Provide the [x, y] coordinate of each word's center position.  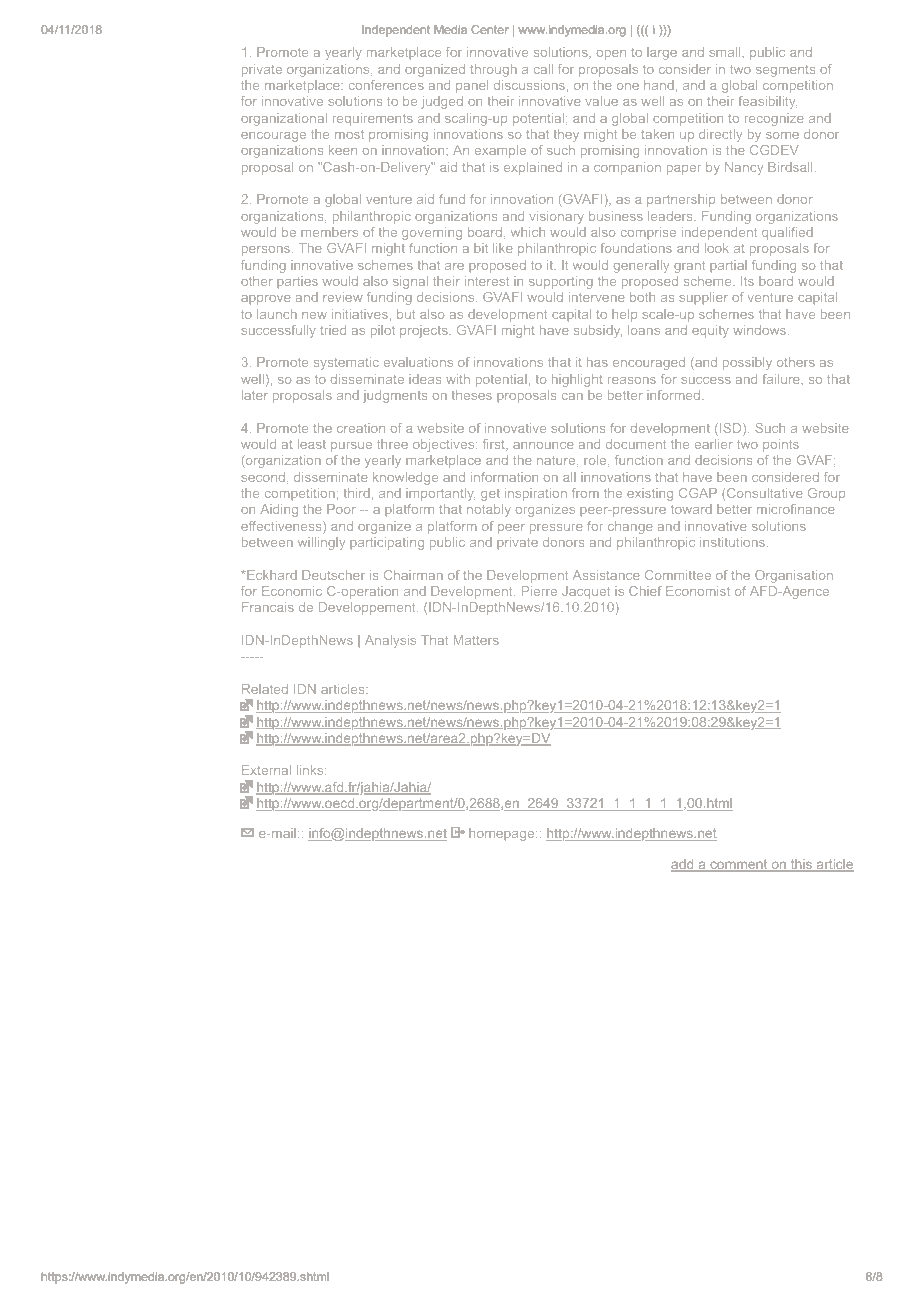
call [543, 69]
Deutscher [333, 575]
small [724, 52]
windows [761, 330]
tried [333, 330]
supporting [561, 282]
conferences [386, 85]
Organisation [794, 576]
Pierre [539, 591]
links [311, 770]
